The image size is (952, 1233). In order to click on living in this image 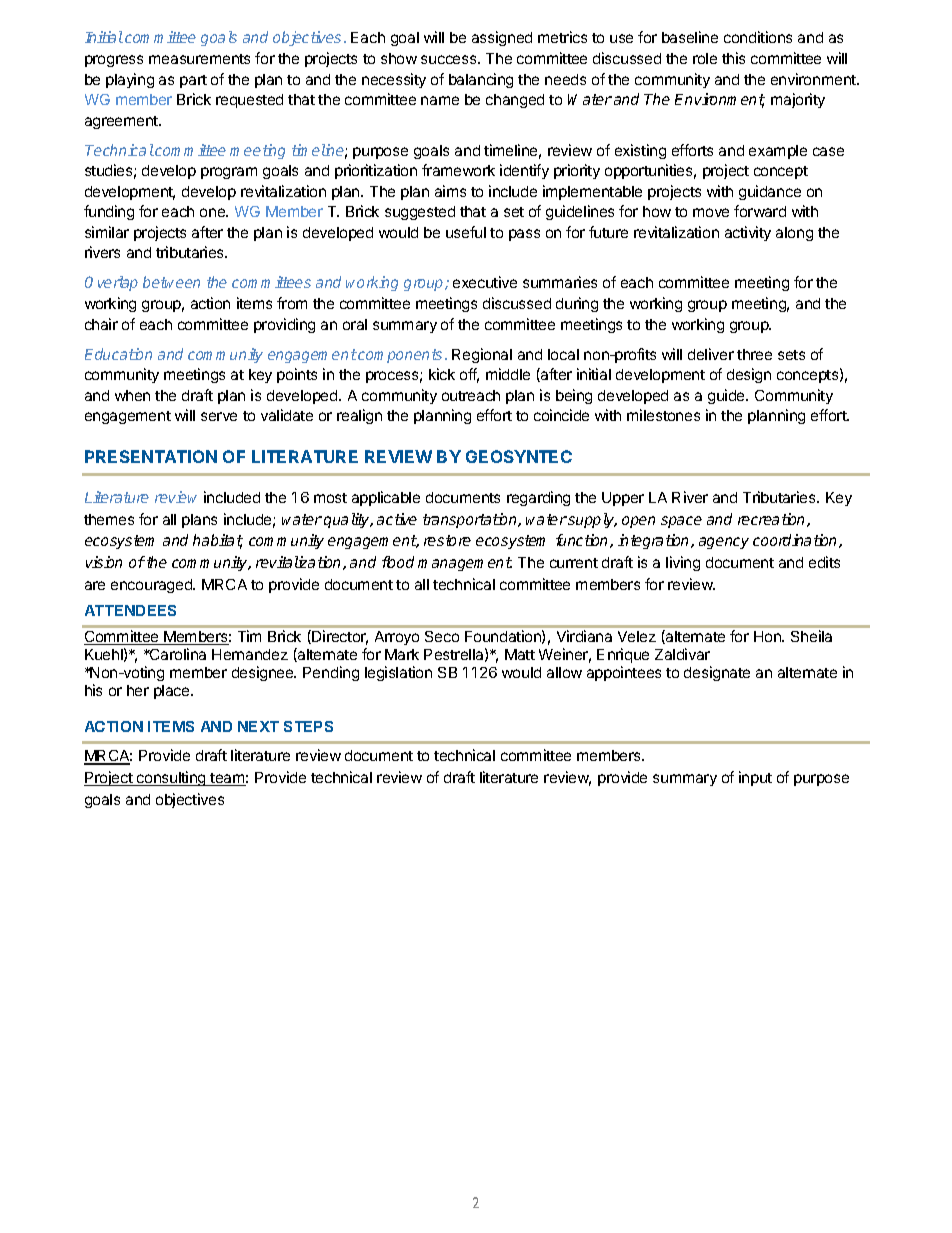, I will do `click(683, 563)`.
